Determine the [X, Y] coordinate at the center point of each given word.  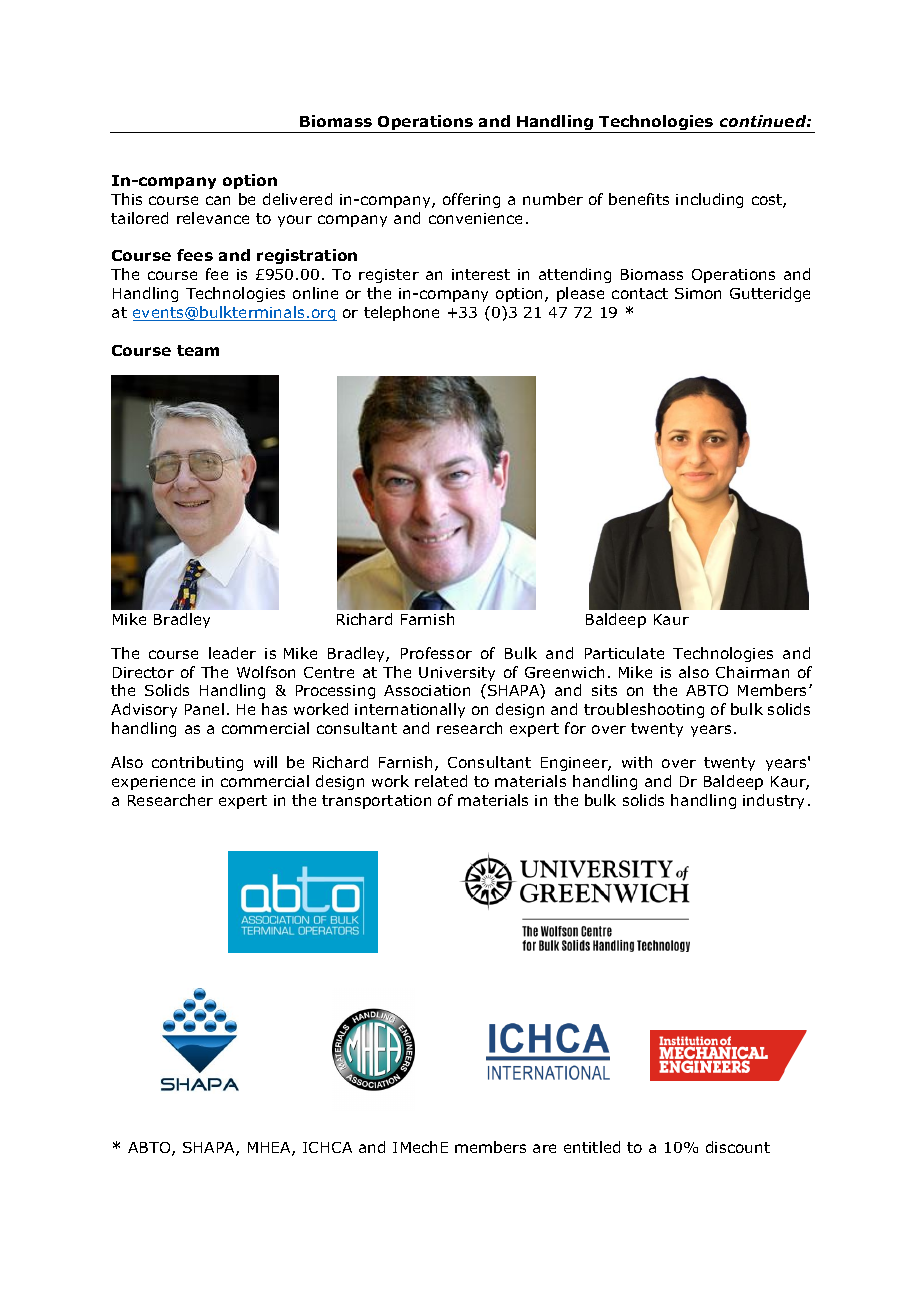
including [709, 200]
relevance [213, 218]
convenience [475, 218]
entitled [592, 1147]
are [544, 1148]
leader [232, 653]
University [457, 674]
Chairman [752, 672]
